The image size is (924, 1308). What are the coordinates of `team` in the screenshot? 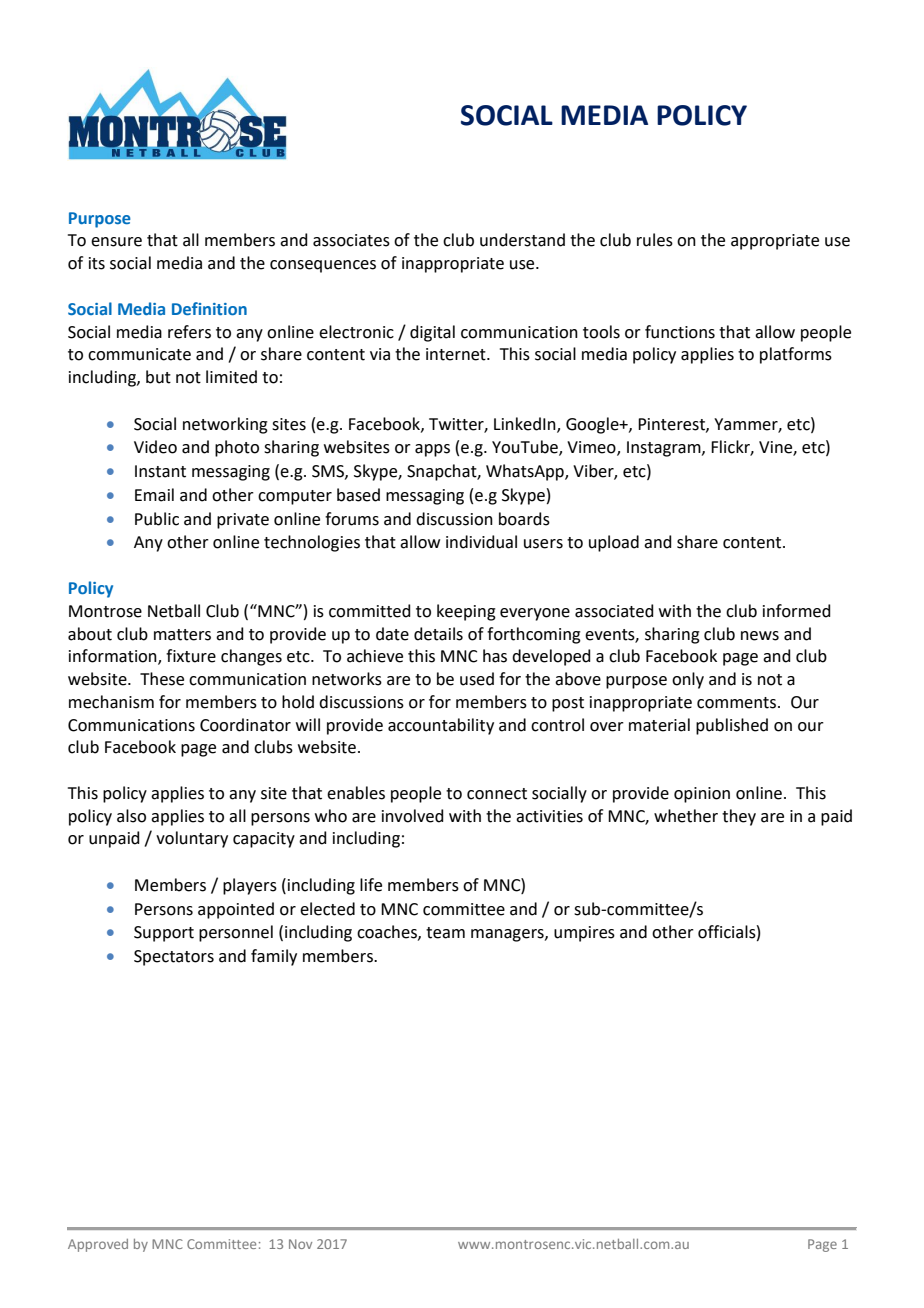 It's located at (445, 933).
